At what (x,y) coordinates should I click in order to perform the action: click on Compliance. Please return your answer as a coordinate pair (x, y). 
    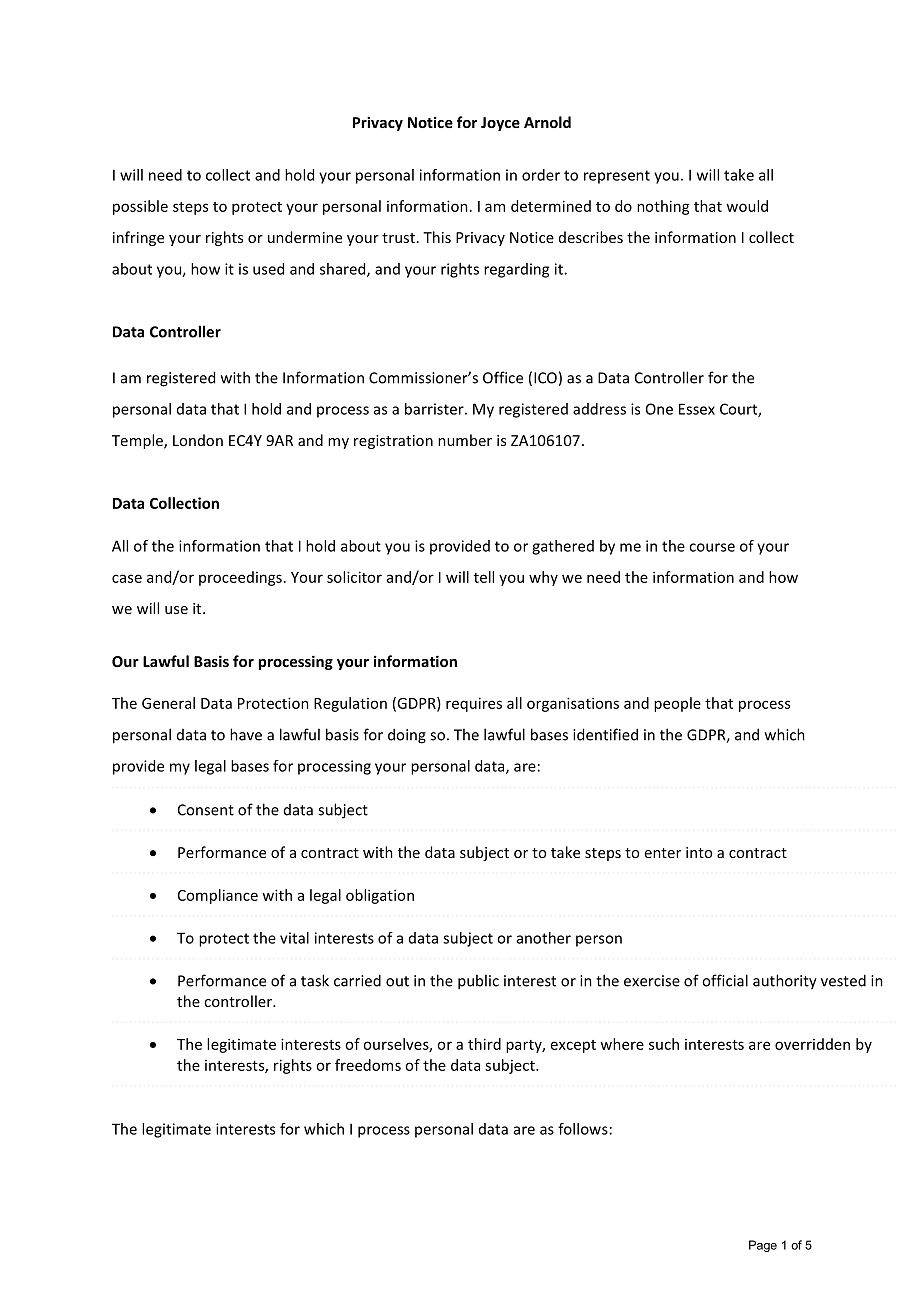
    Looking at the image, I should click on (218, 896).
